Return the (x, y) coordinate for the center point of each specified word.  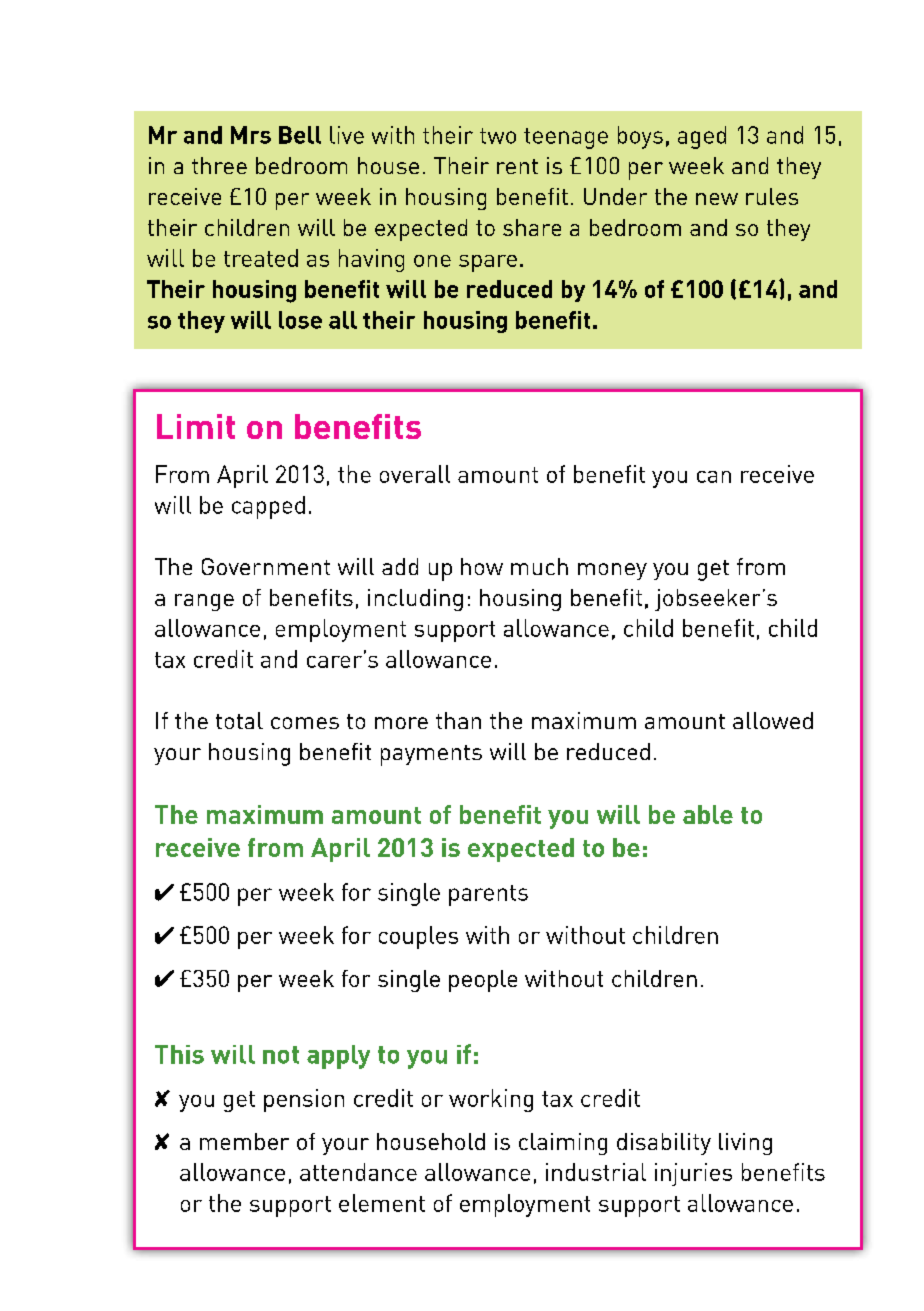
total (239, 720)
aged (702, 137)
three (219, 165)
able (708, 814)
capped (268, 507)
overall (415, 474)
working (491, 1100)
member (244, 1141)
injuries (693, 1174)
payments (431, 755)
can (714, 477)
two (498, 136)
